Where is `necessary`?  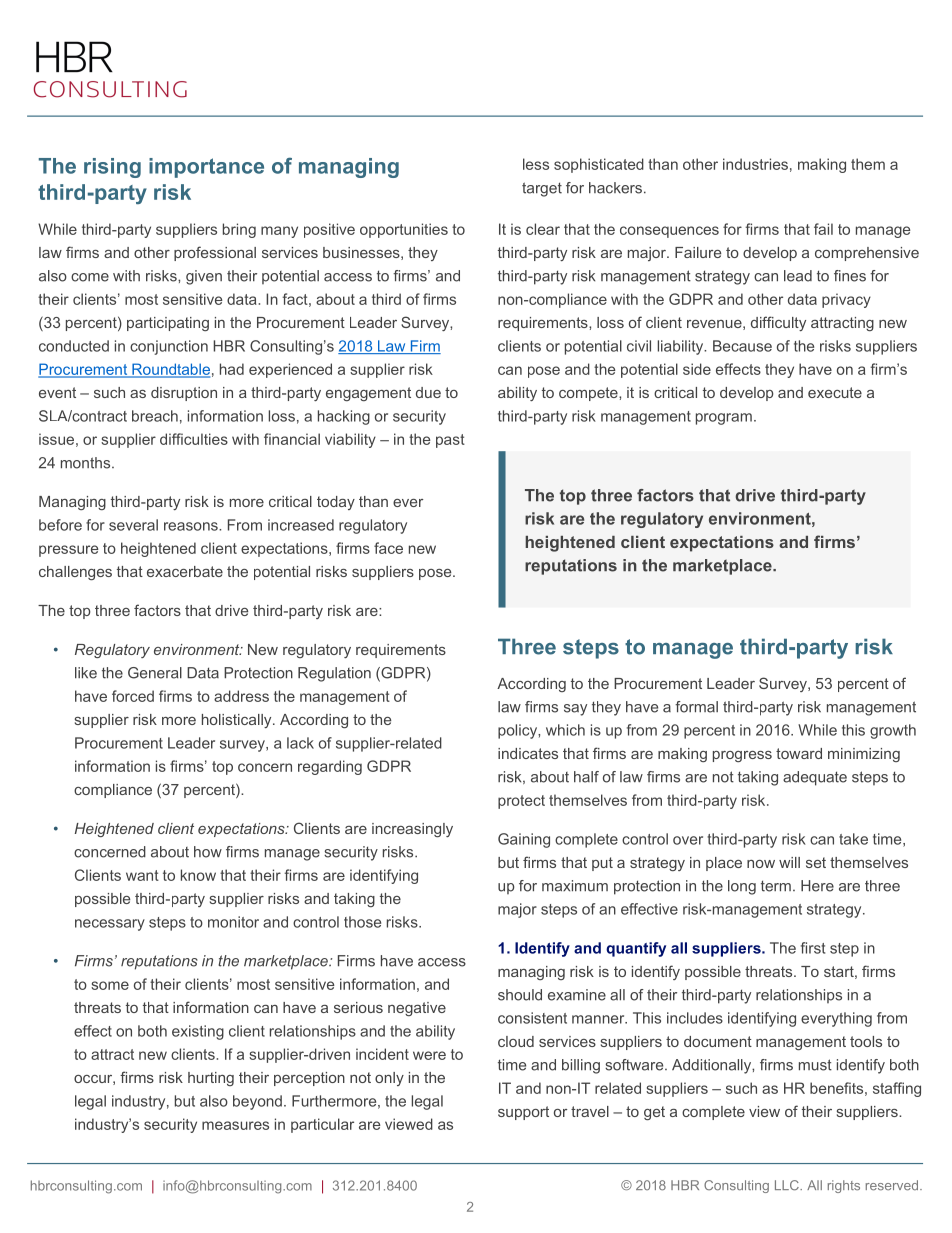
necessary is located at coordinates (110, 925).
